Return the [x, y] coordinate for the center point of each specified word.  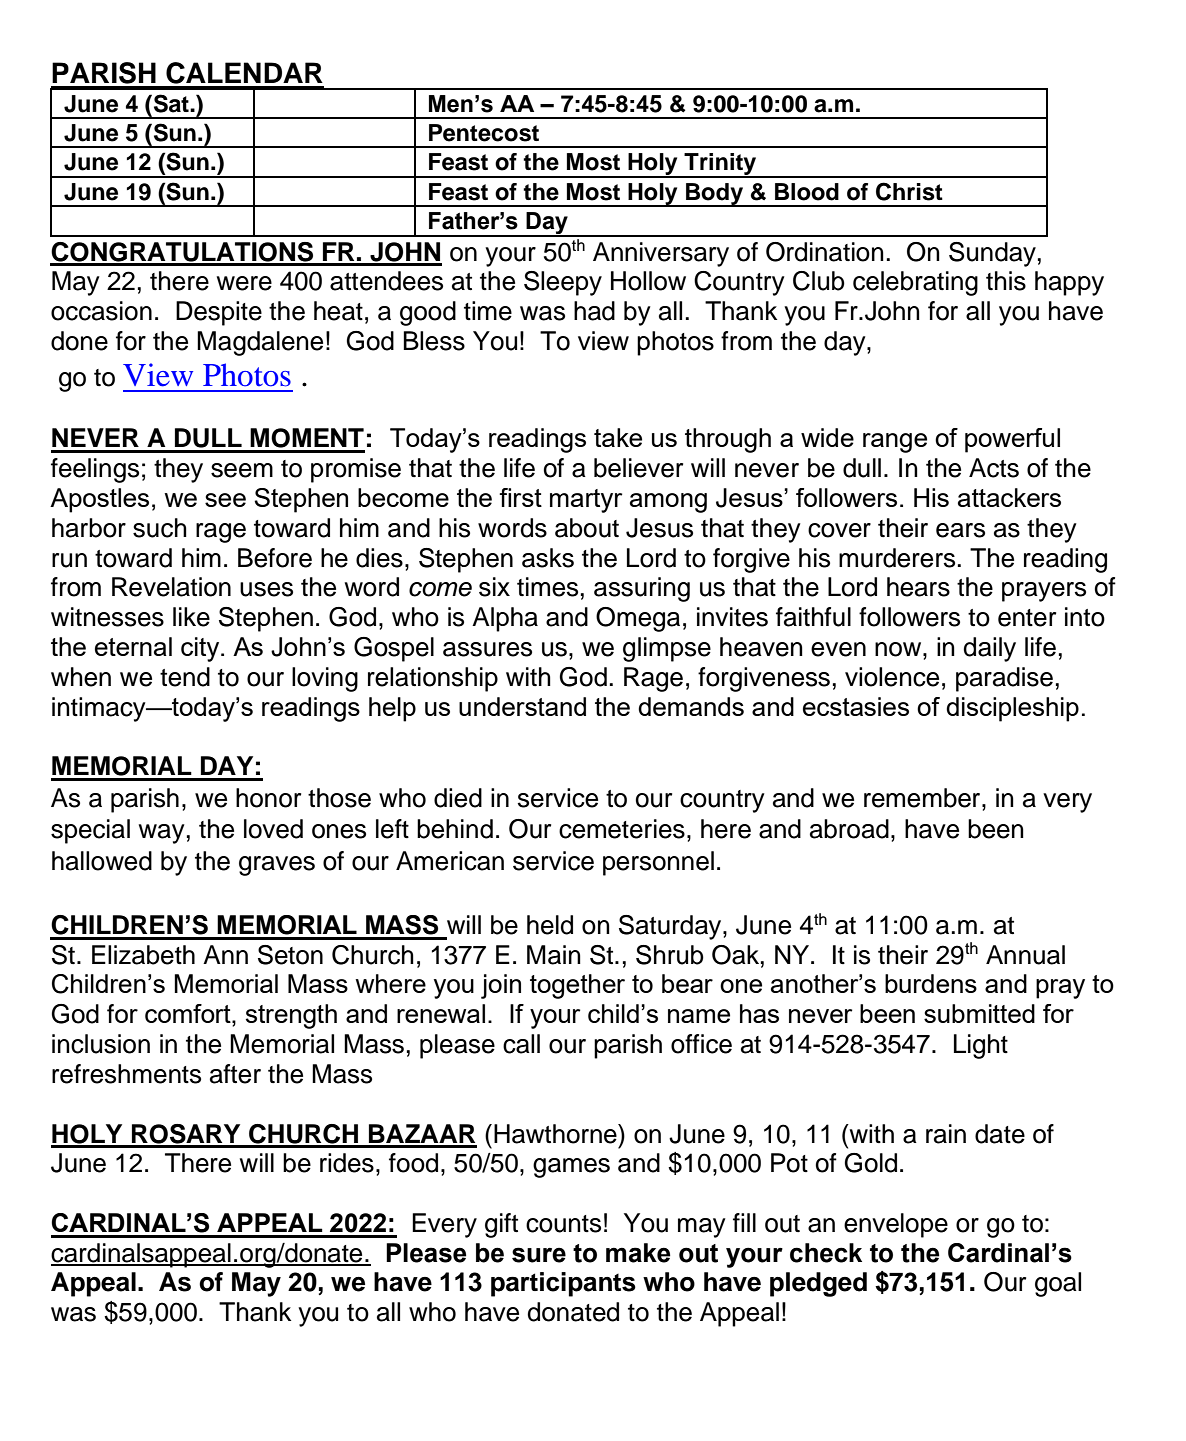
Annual [1025, 955]
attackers [1009, 497]
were [244, 283]
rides [347, 1163]
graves [277, 866]
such [160, 528]
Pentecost [484, 133]
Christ [909, 191]
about [587, 528]
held [550, 925]
